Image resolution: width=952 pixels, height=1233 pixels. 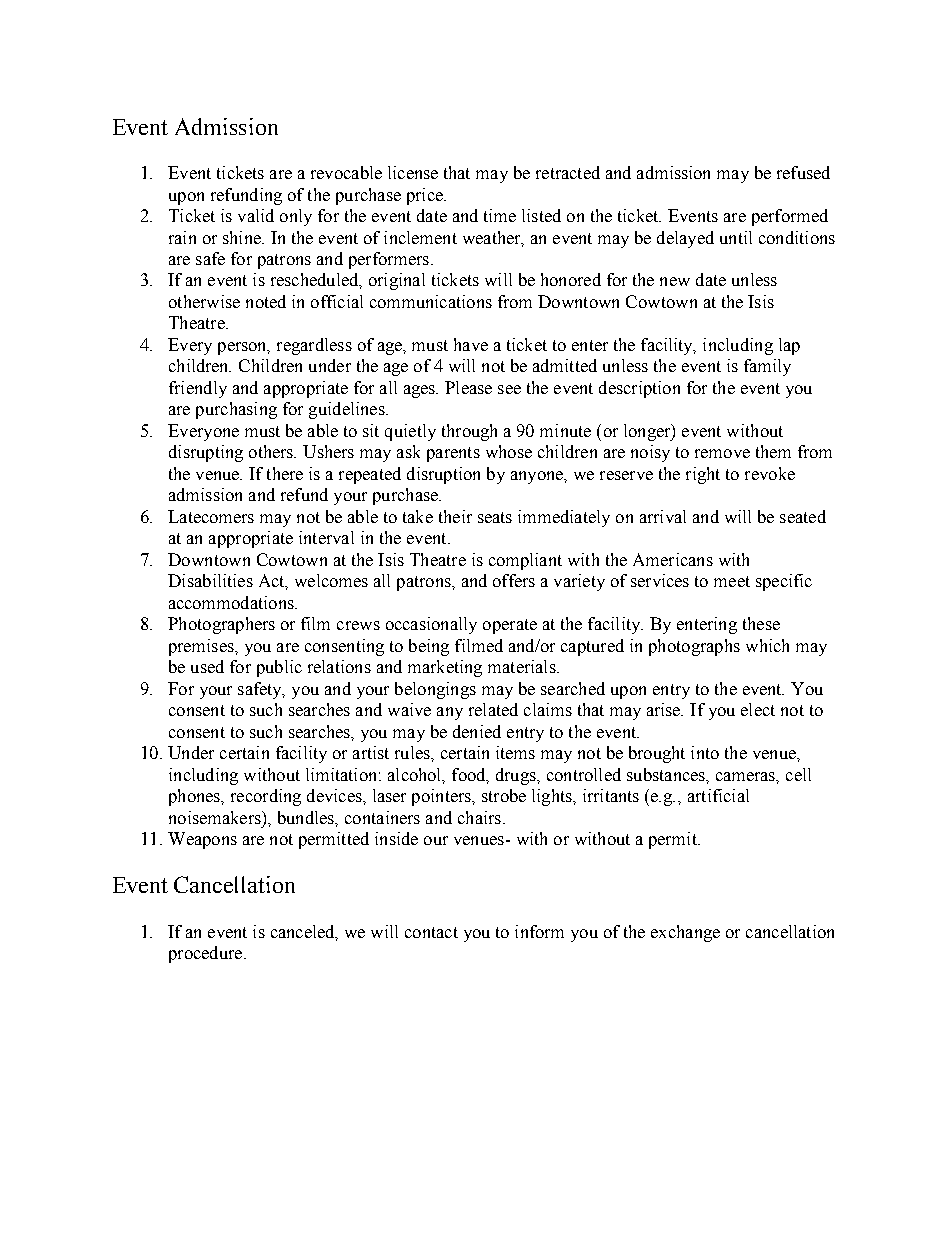 What do you see at coordinates (509, 389) in the page?
I see `see` at bounding box center [509, 389].
